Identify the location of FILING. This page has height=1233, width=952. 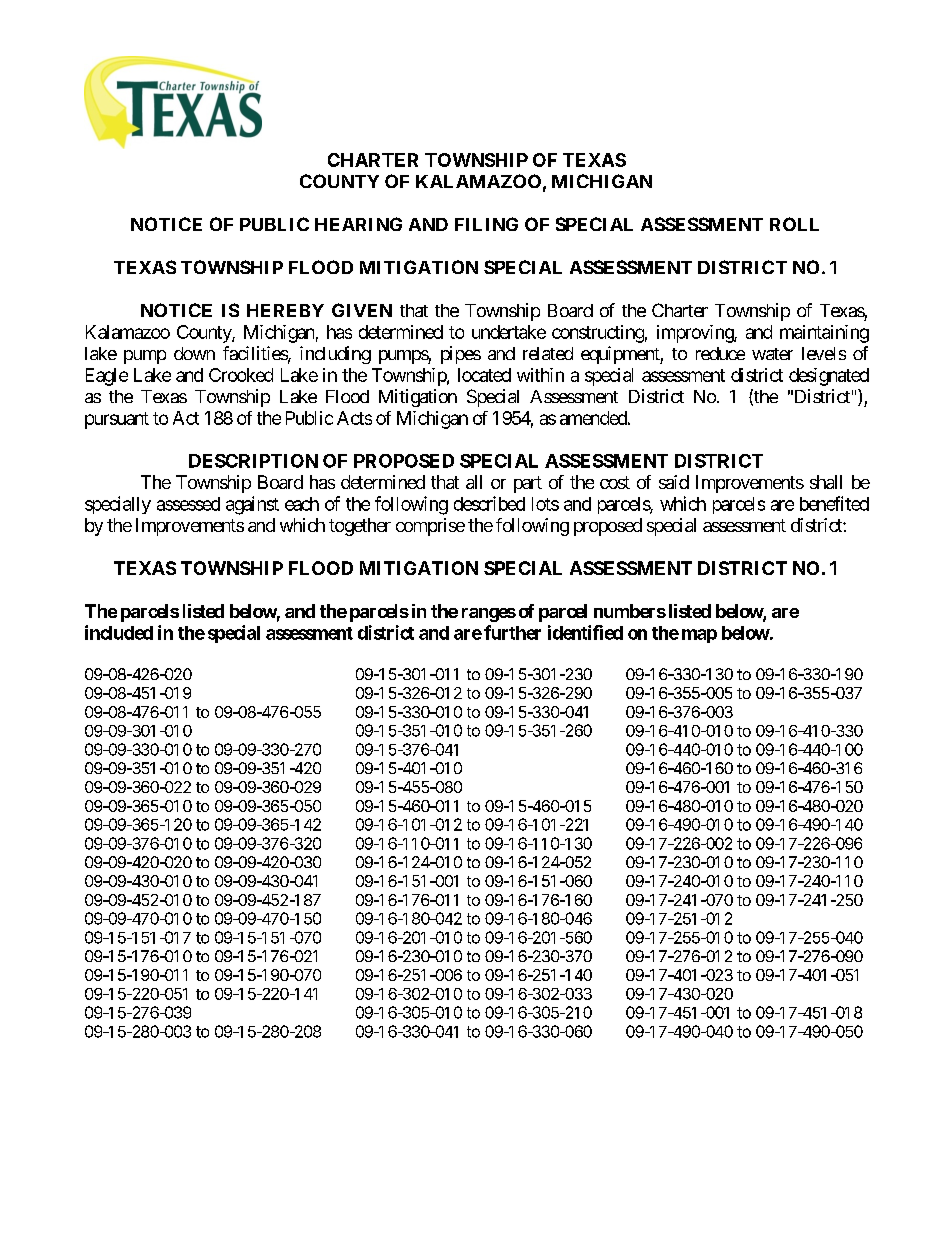
(486, 224).
